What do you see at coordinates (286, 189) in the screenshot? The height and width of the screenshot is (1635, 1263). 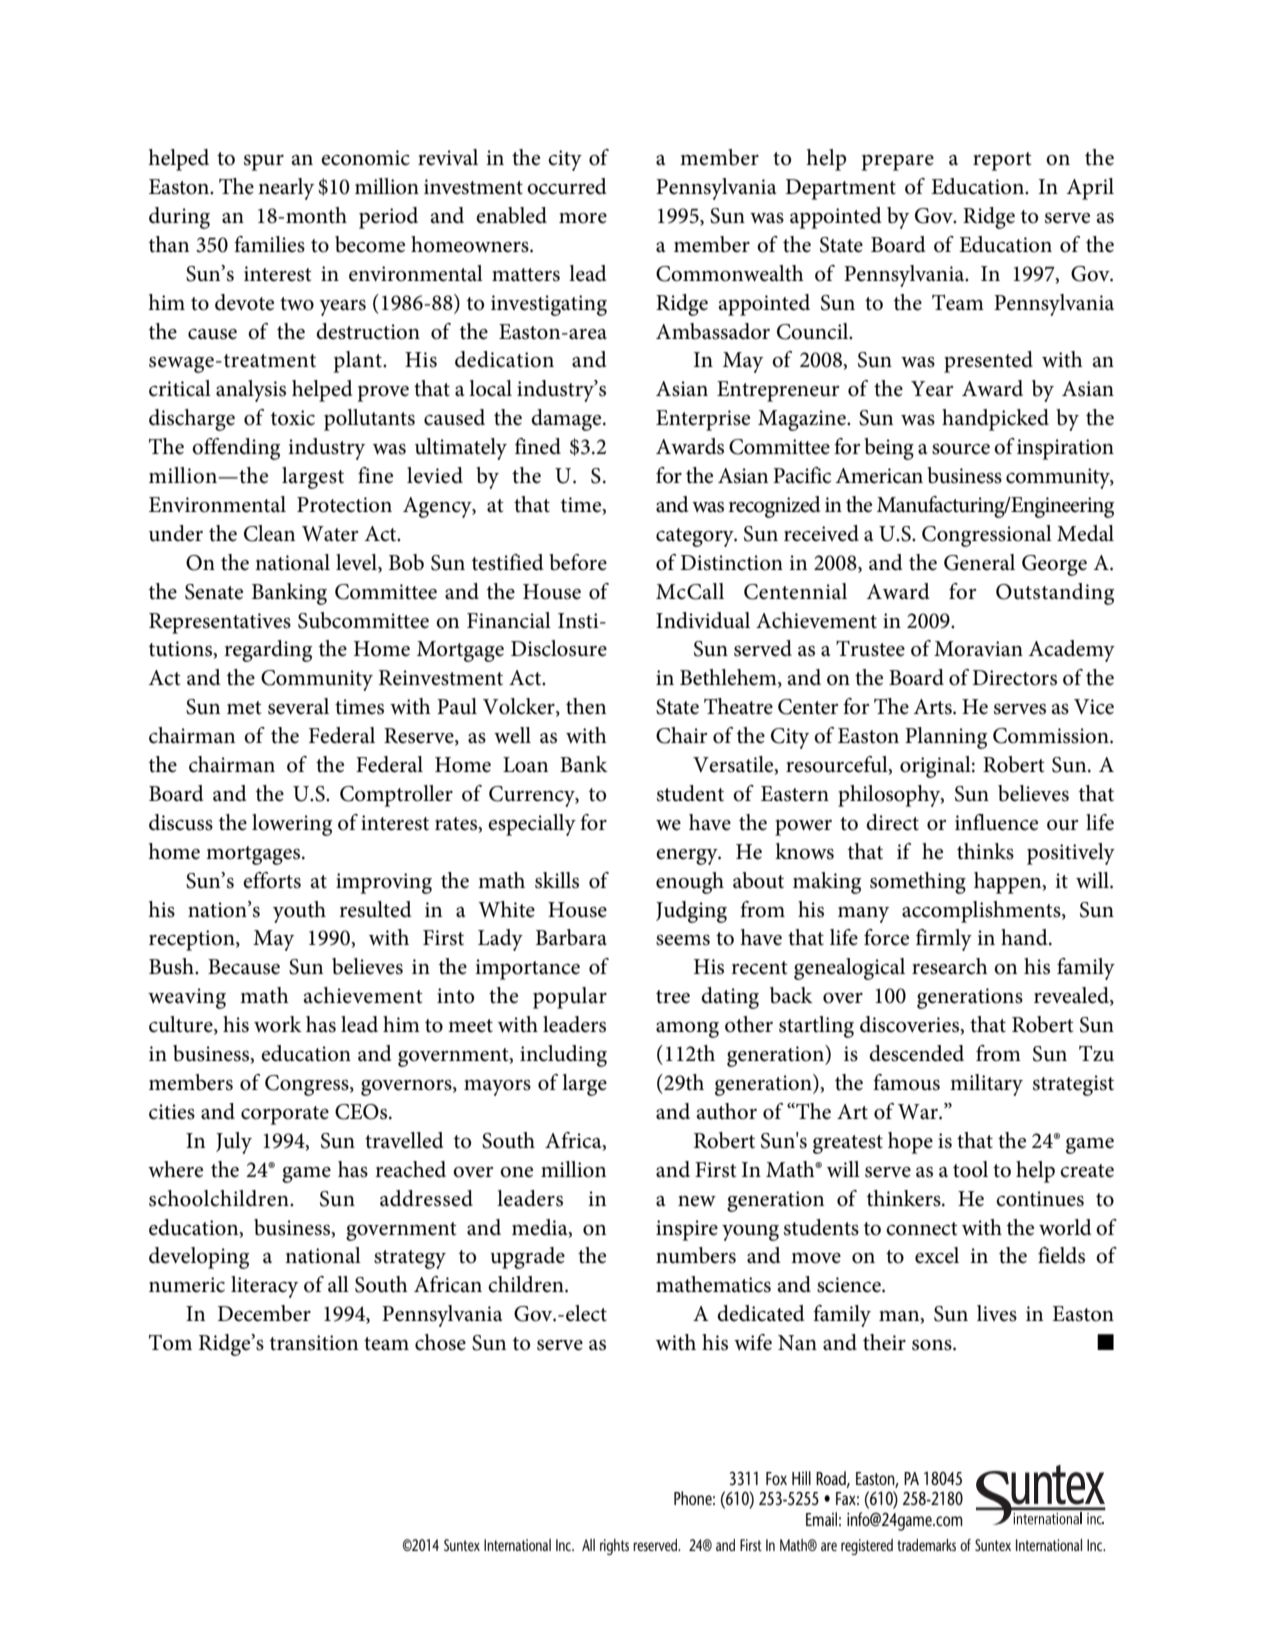 I see `nearly` at bounding box center [286, 189].
